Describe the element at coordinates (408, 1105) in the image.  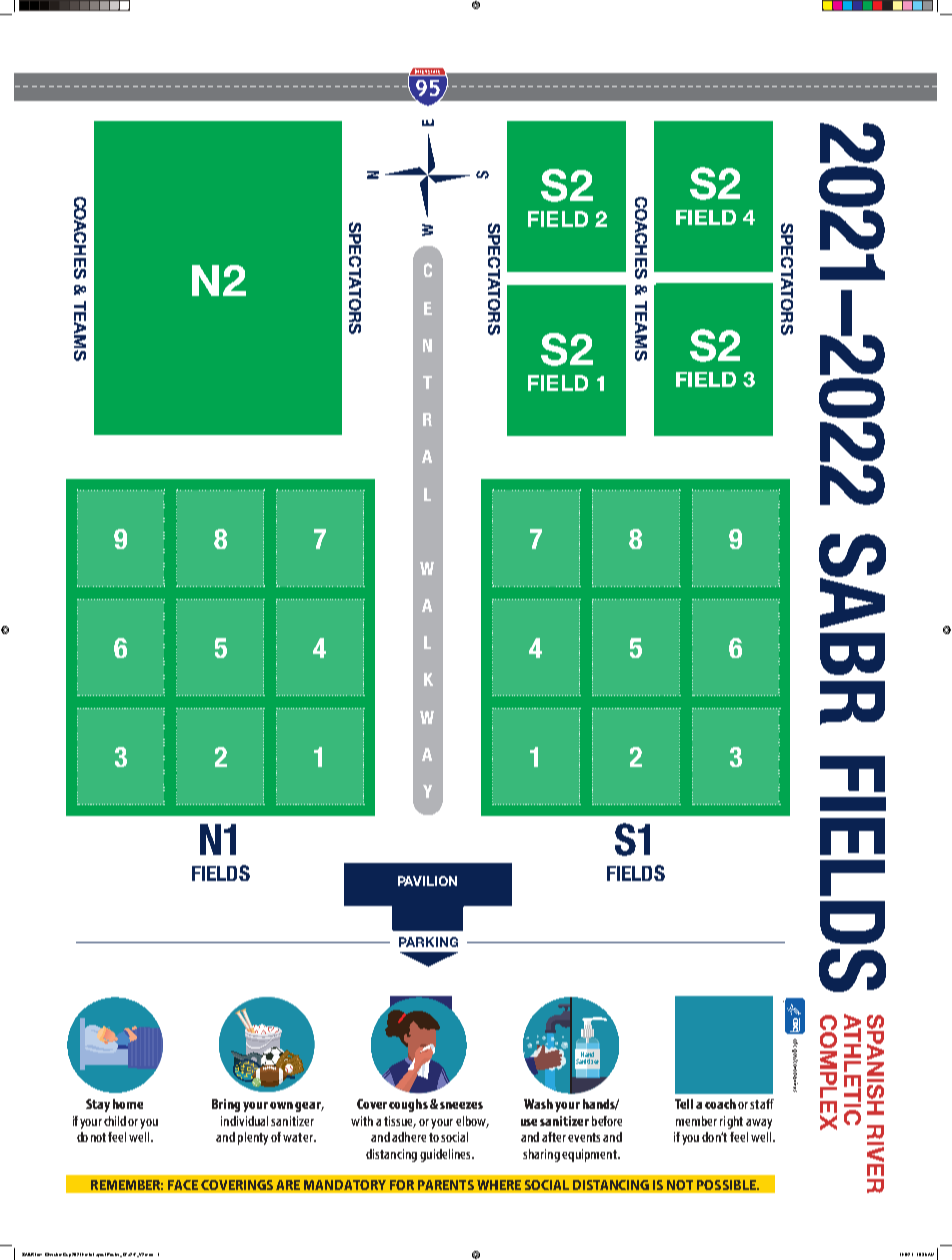
I see `coughs` at that location.
